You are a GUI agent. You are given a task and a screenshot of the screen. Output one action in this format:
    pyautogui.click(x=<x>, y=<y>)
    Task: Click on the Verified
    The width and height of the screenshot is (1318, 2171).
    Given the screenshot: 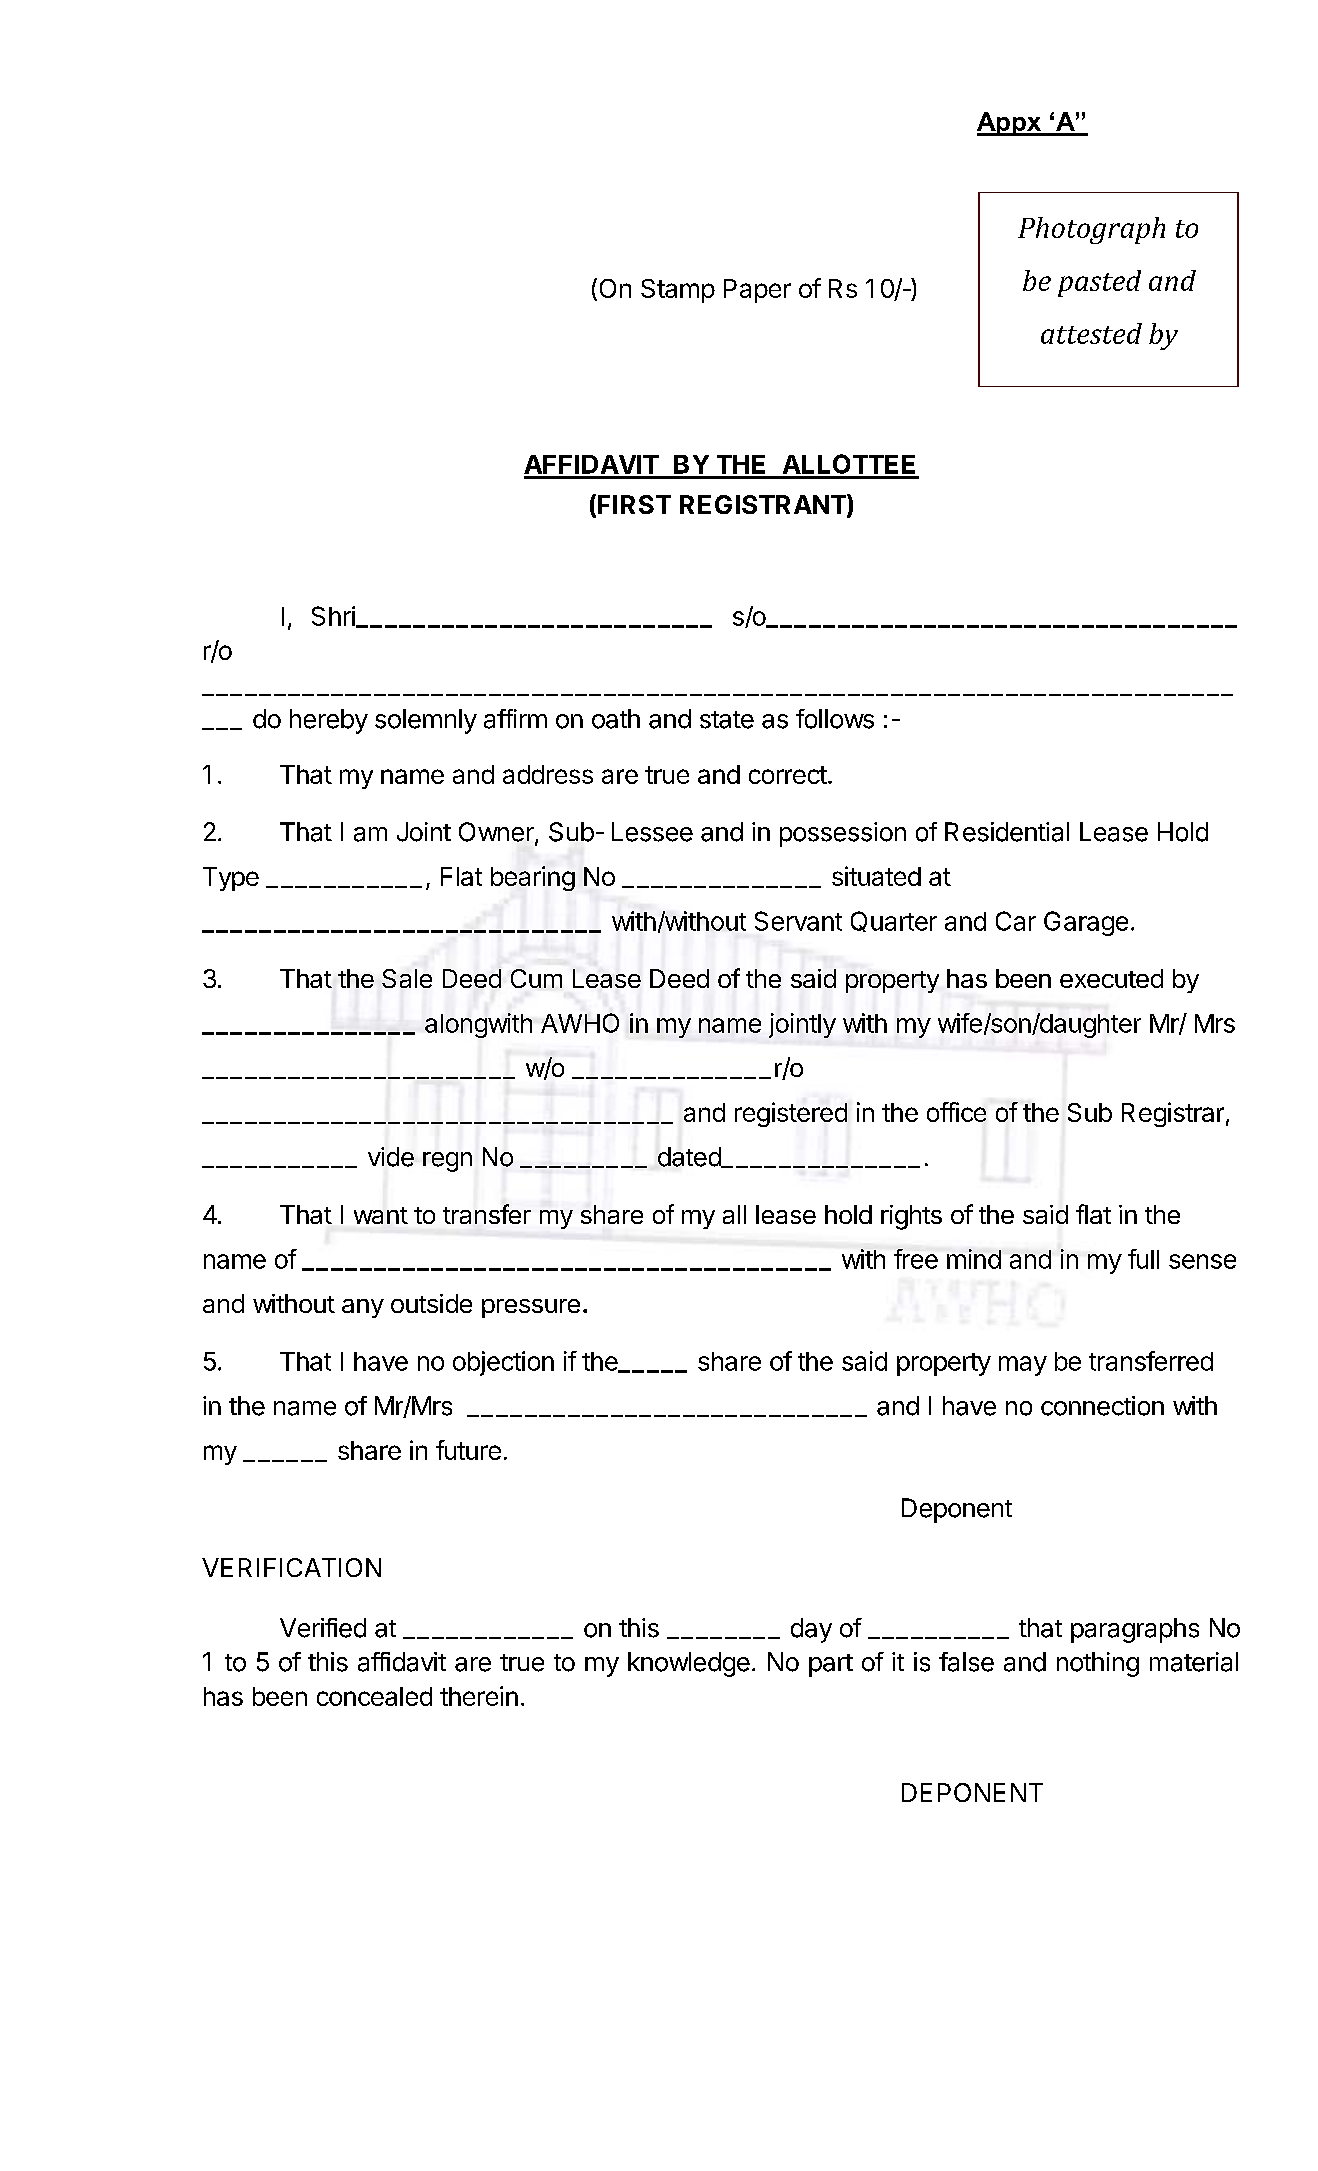 What is the action you would take?
    pyautogui.click(x=323, y=1628)
